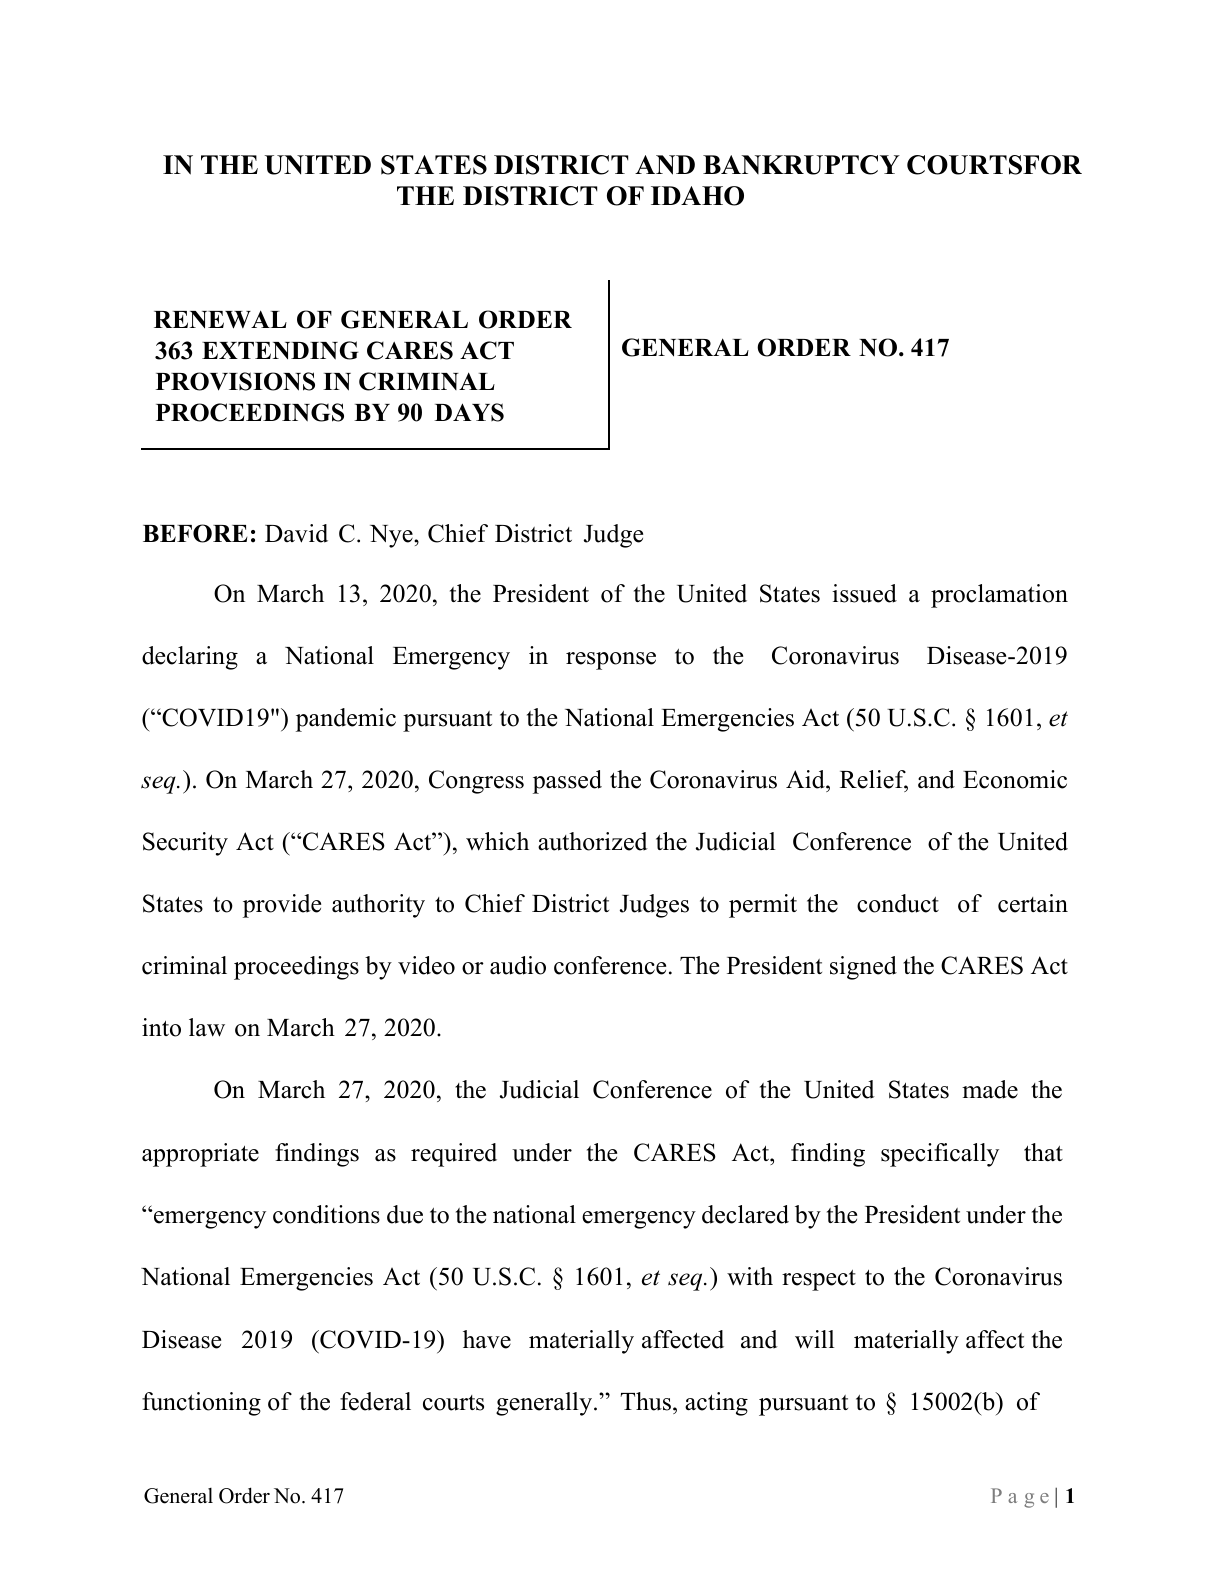 The height and width of the document is (1581, 1222). I want to click on made, so click(990, 1089).
